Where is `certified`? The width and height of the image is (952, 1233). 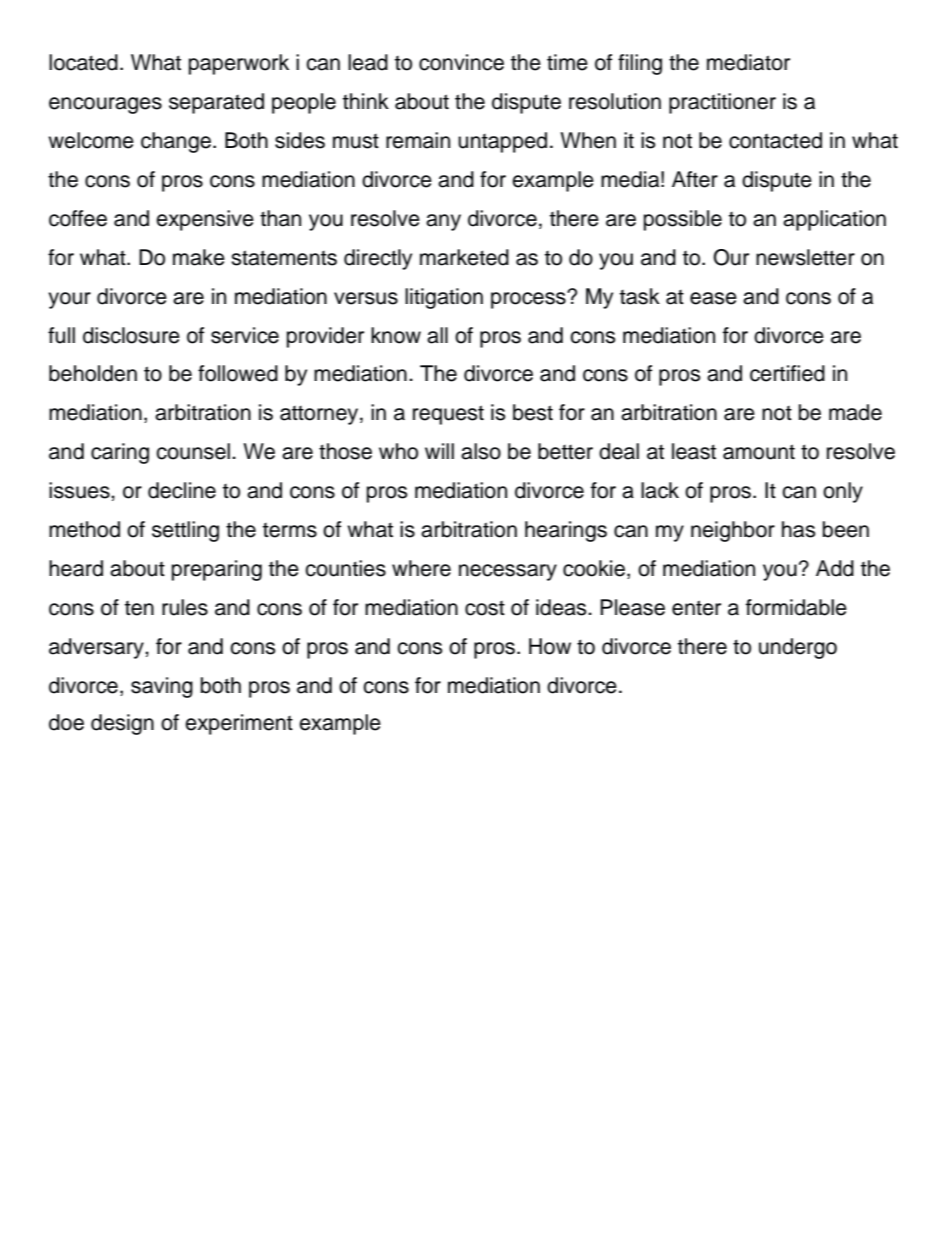
certified is located at coordinates (787, 373).
